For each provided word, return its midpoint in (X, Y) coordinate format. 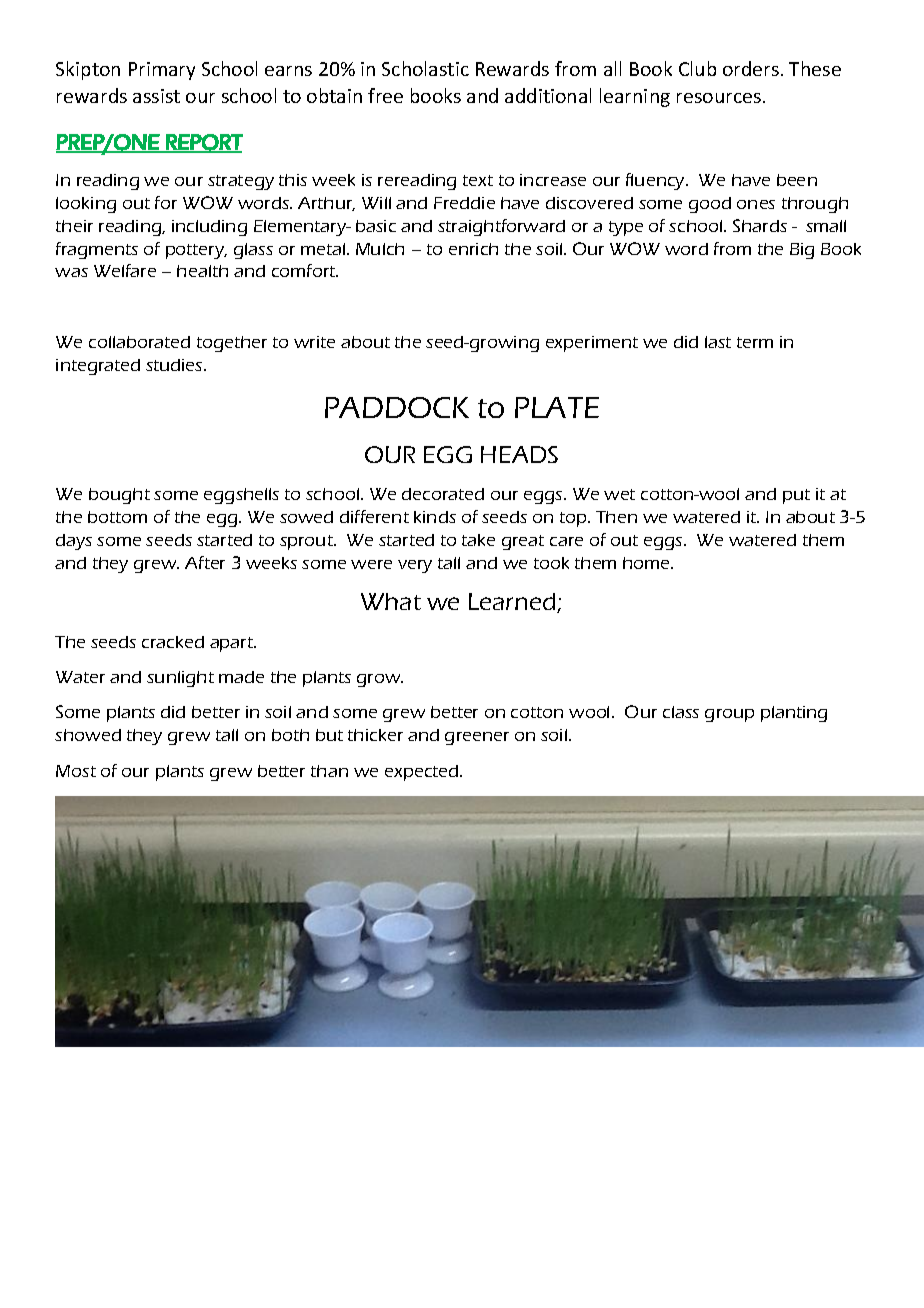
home (648, 563)
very (415, 566)
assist (156, 96)
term (755, 342)
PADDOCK (397, 407)
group (729, 715)
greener (477, 738)
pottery (196, 251)
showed (88, 735)
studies (175, 365)
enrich (473, 249)
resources (719, 98)
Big (802, 251)
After (205, 562)
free (385, 95)
